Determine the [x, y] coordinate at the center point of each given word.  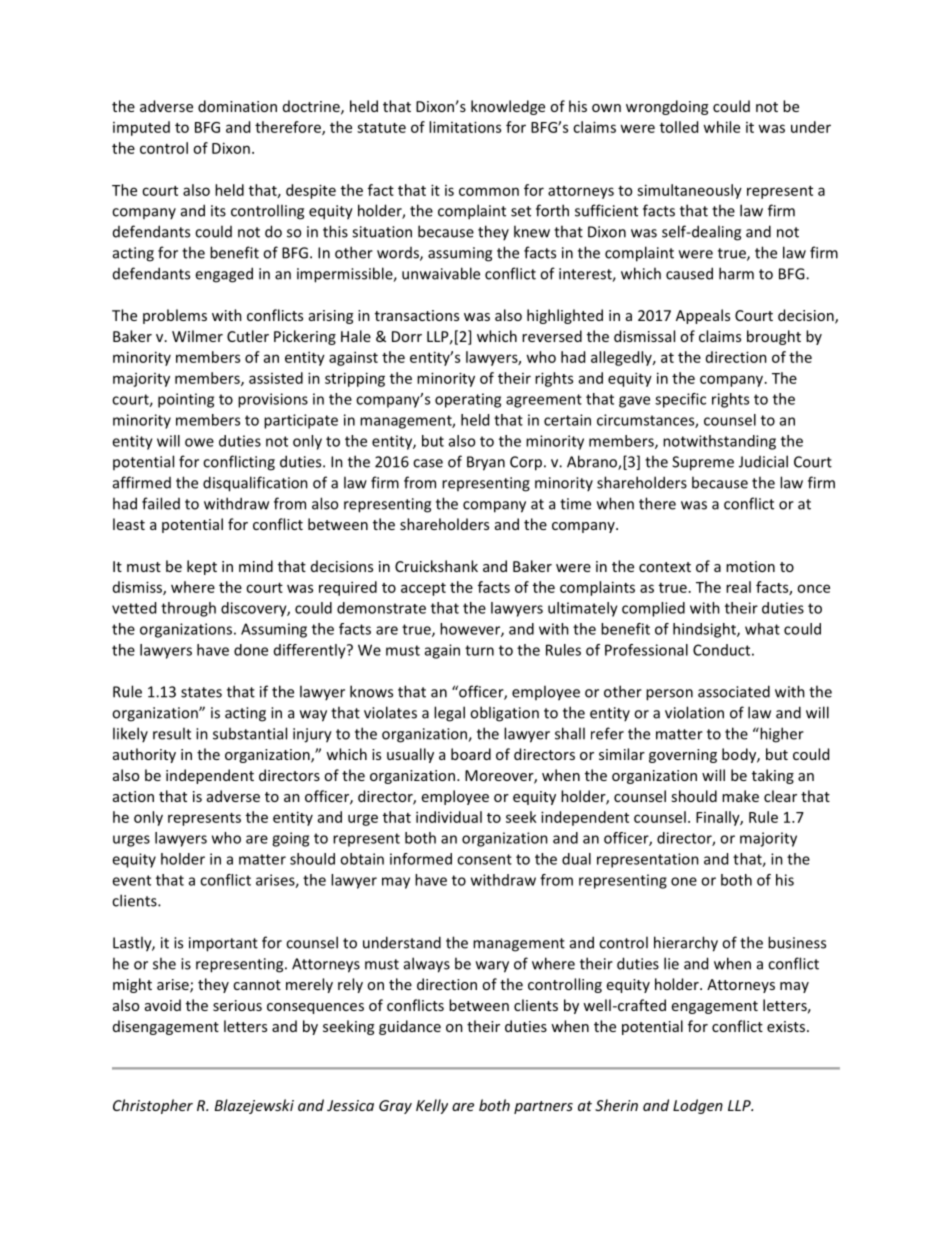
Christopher [153, 1106]
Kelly [432, 1106]
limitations [465, 127]
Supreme [703, 463]
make [740, 796]
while [721, 127]
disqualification [255, 484]
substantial [250, 733]
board [471, 754]
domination [237, 106]
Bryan [486, 463]
